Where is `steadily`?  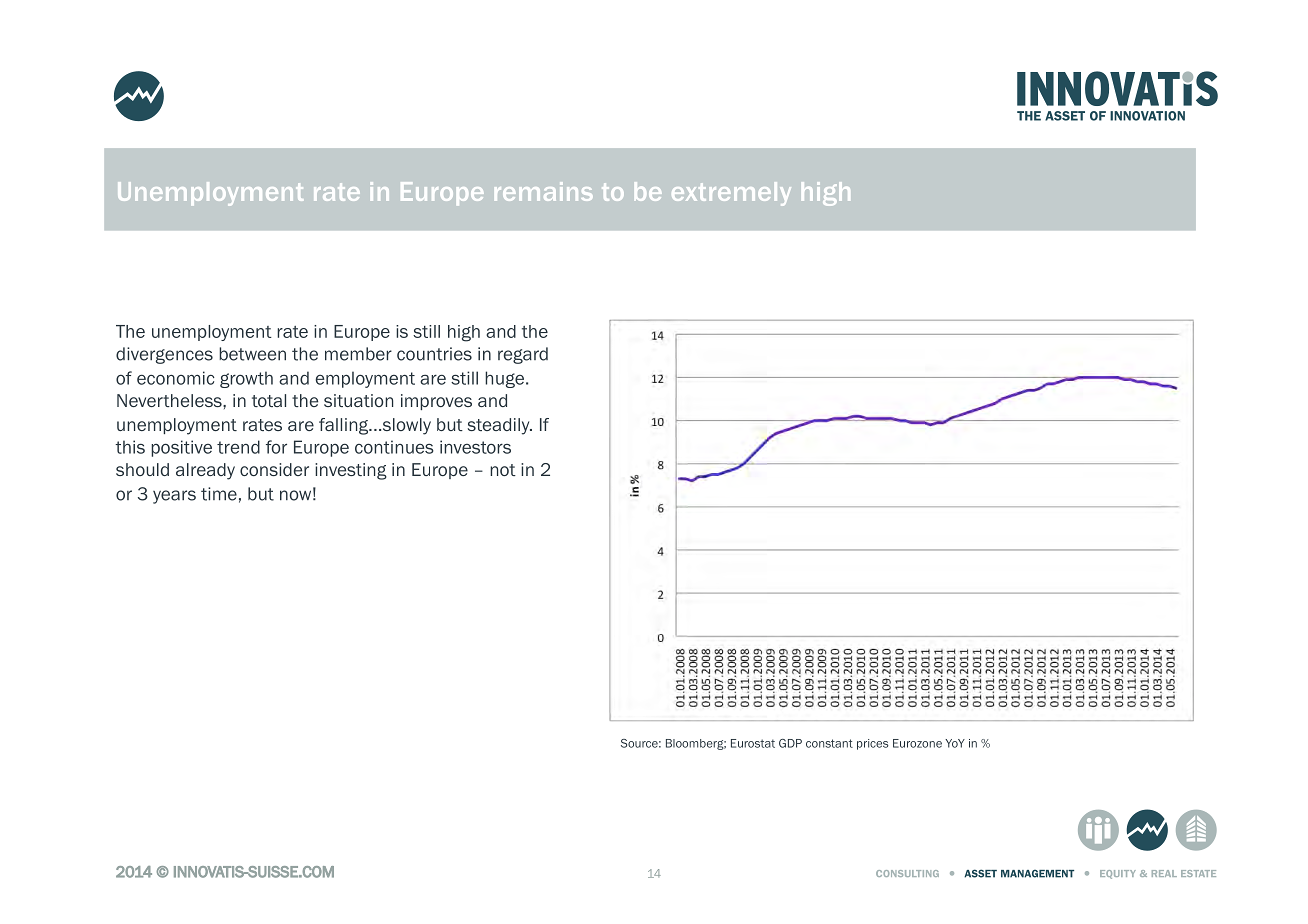 steadily is located at coordinates (500, 426).
